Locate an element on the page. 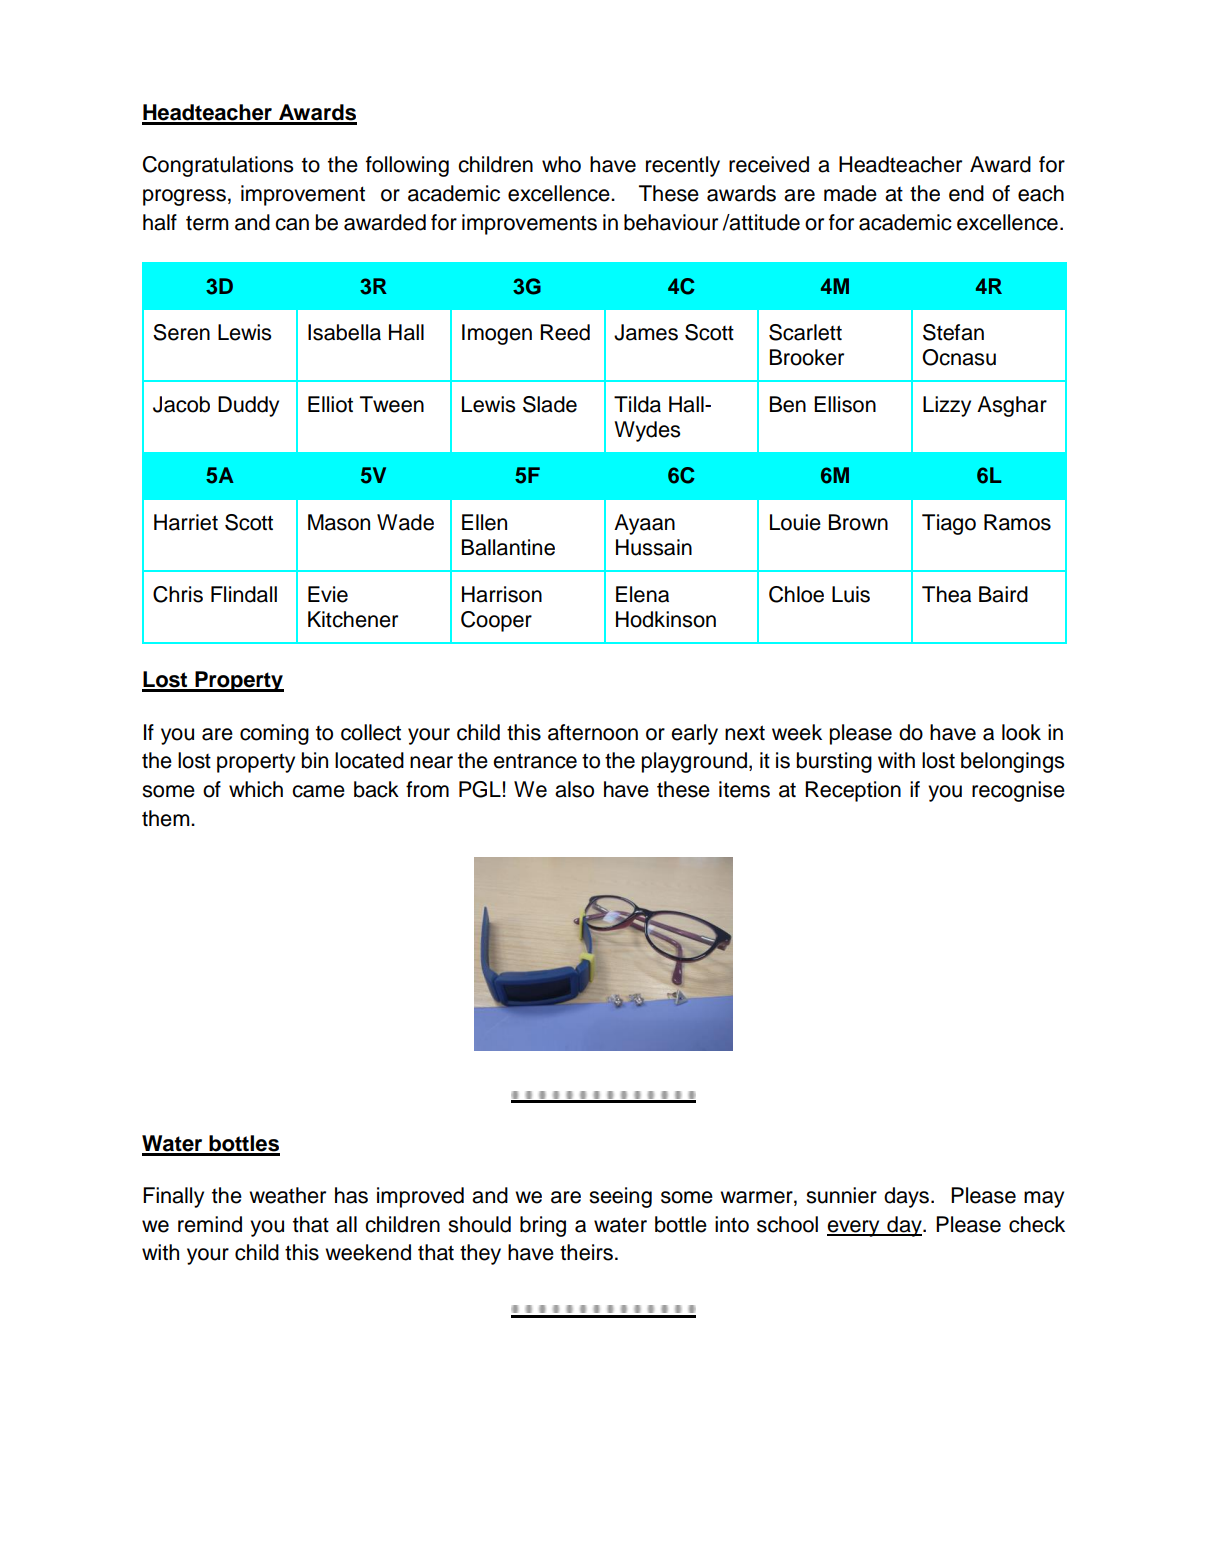 The width and height of the document is (1207, 1562). who is located at coordinates (561, 164).
